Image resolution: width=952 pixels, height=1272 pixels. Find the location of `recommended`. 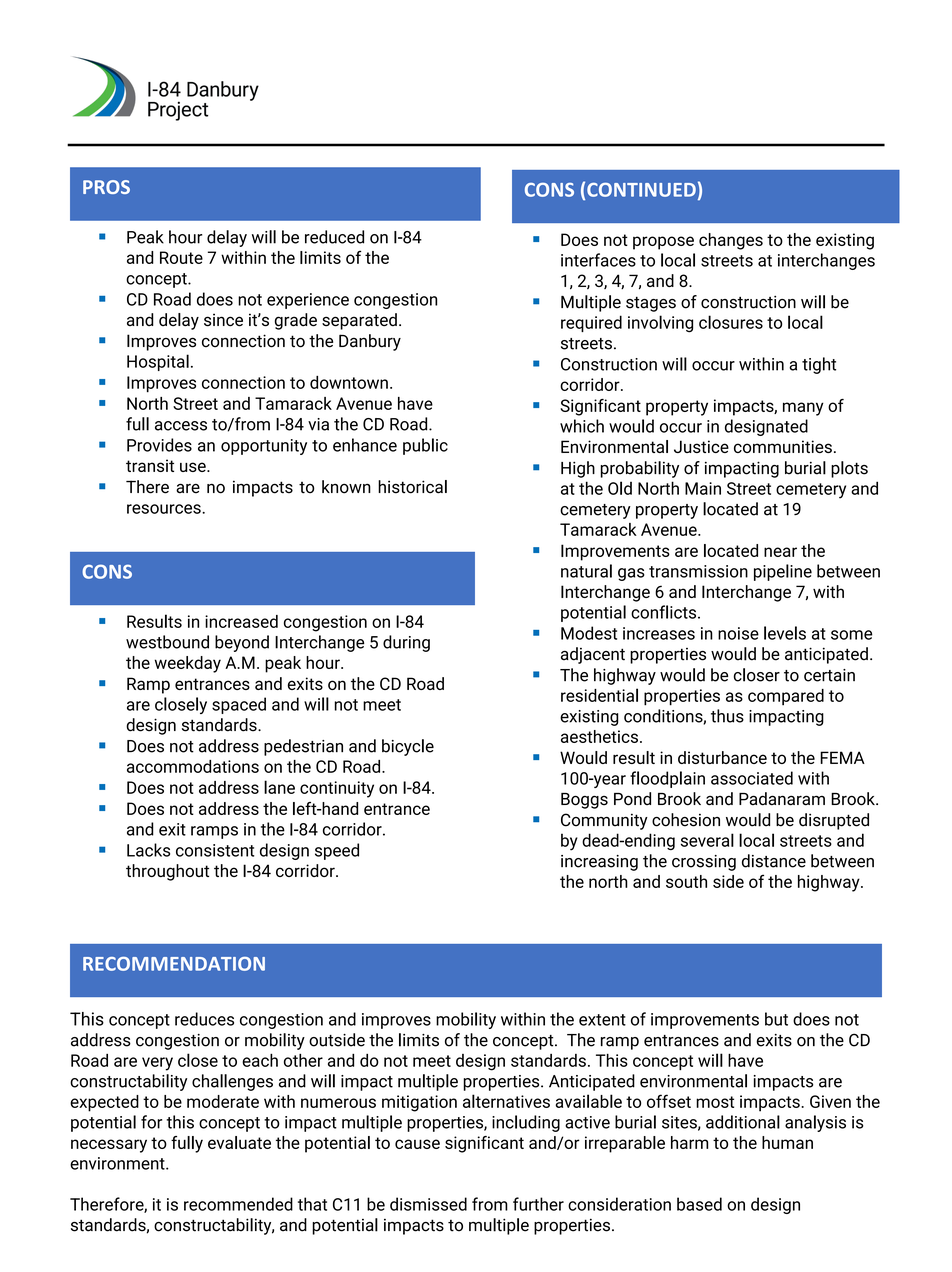

recommended is located at coordinates (238, 1204).
